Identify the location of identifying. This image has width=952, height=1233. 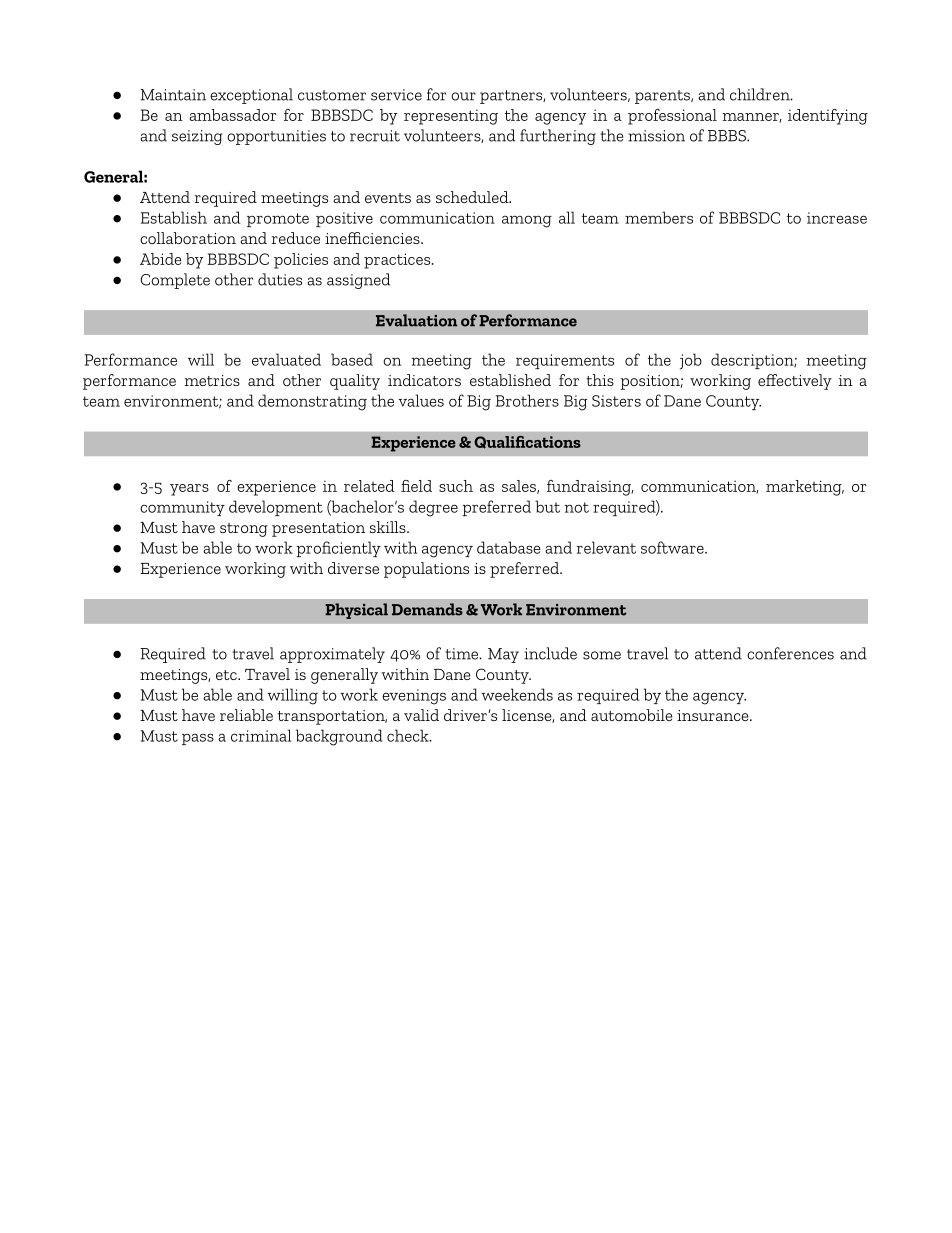
(828, 117).
